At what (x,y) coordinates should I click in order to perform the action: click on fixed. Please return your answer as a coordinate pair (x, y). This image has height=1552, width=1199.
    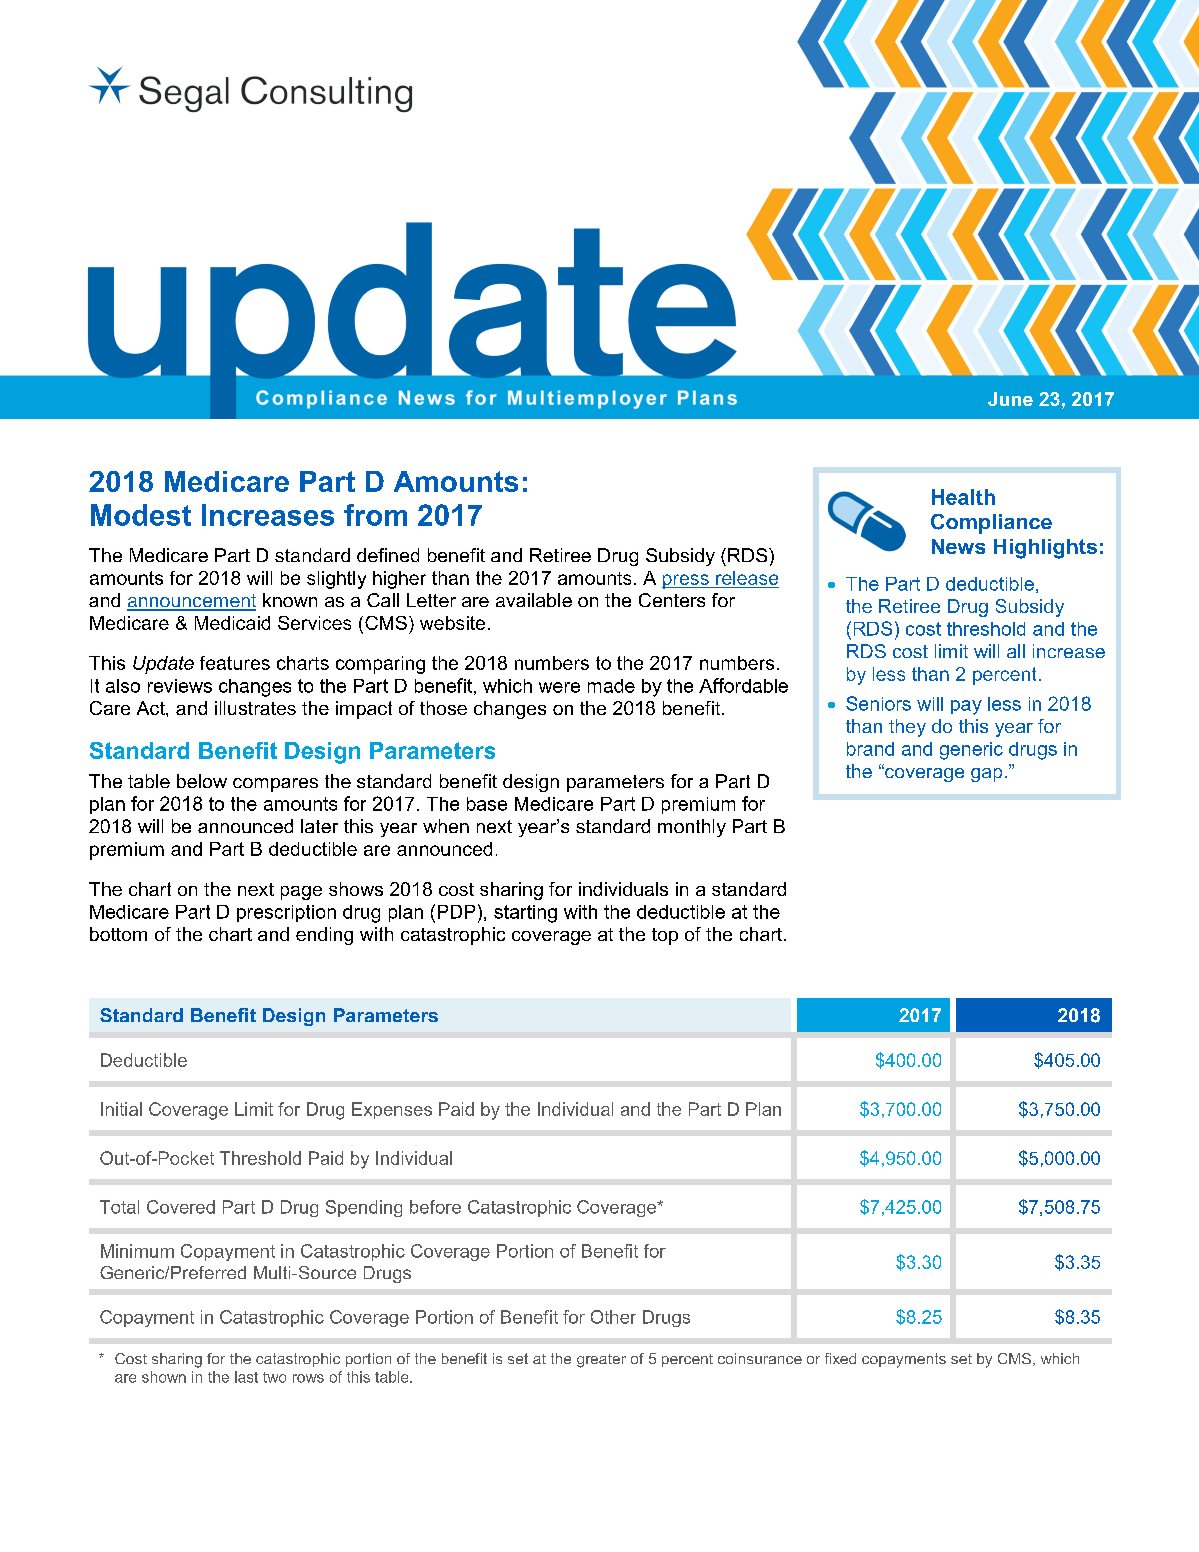
    Looking at the image, I should click on (840, 1358).
